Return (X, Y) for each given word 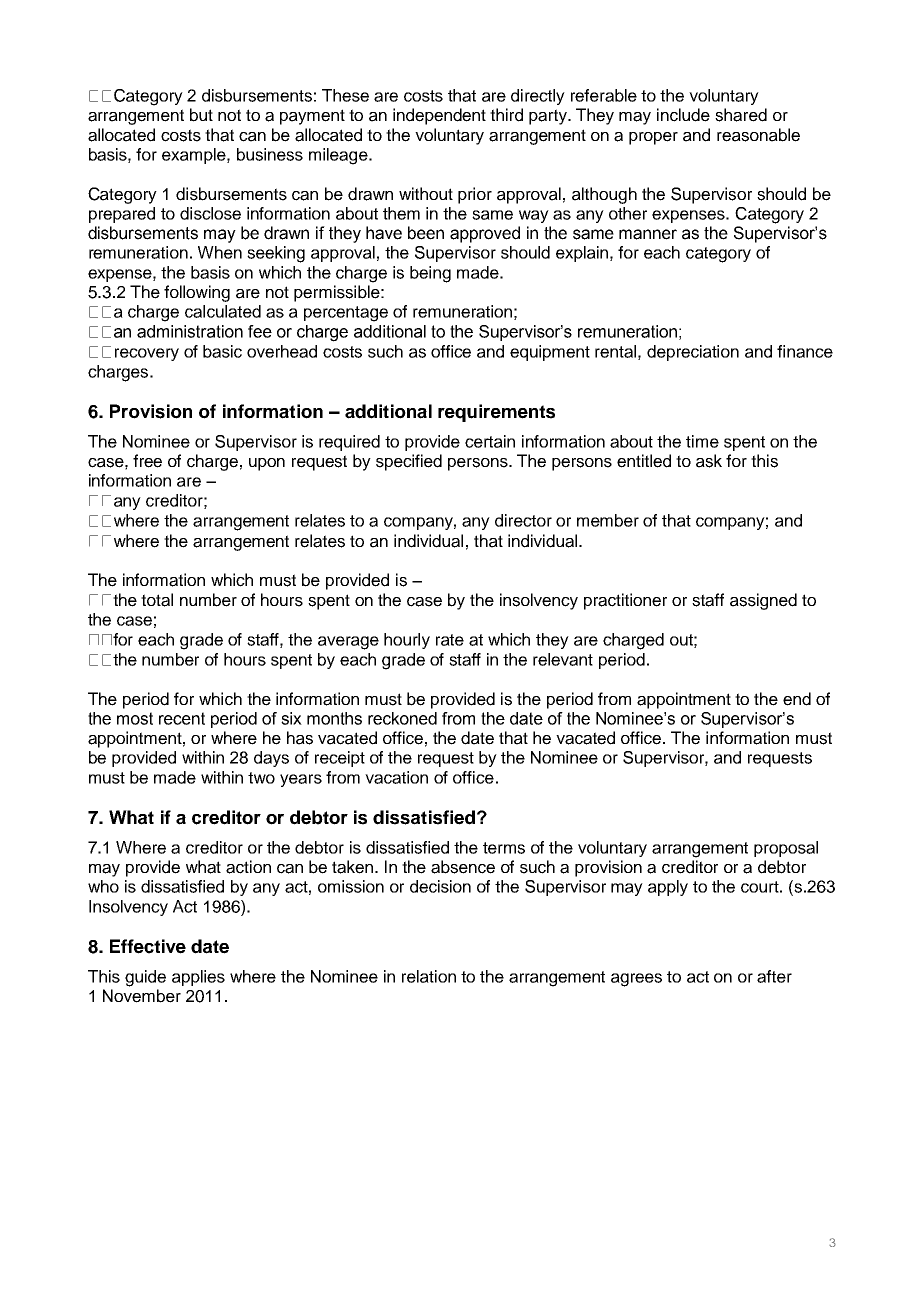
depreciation (693, 353)
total (157, 600)
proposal (786, 849)
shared (741, 115)
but (201, 115)
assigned (763, 601)
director (523, 520)
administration (190, 331)
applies (198, 978)
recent (182, 718)
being (430, 274)
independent (439, 116)
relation (429, 976)
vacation (396, 777)
